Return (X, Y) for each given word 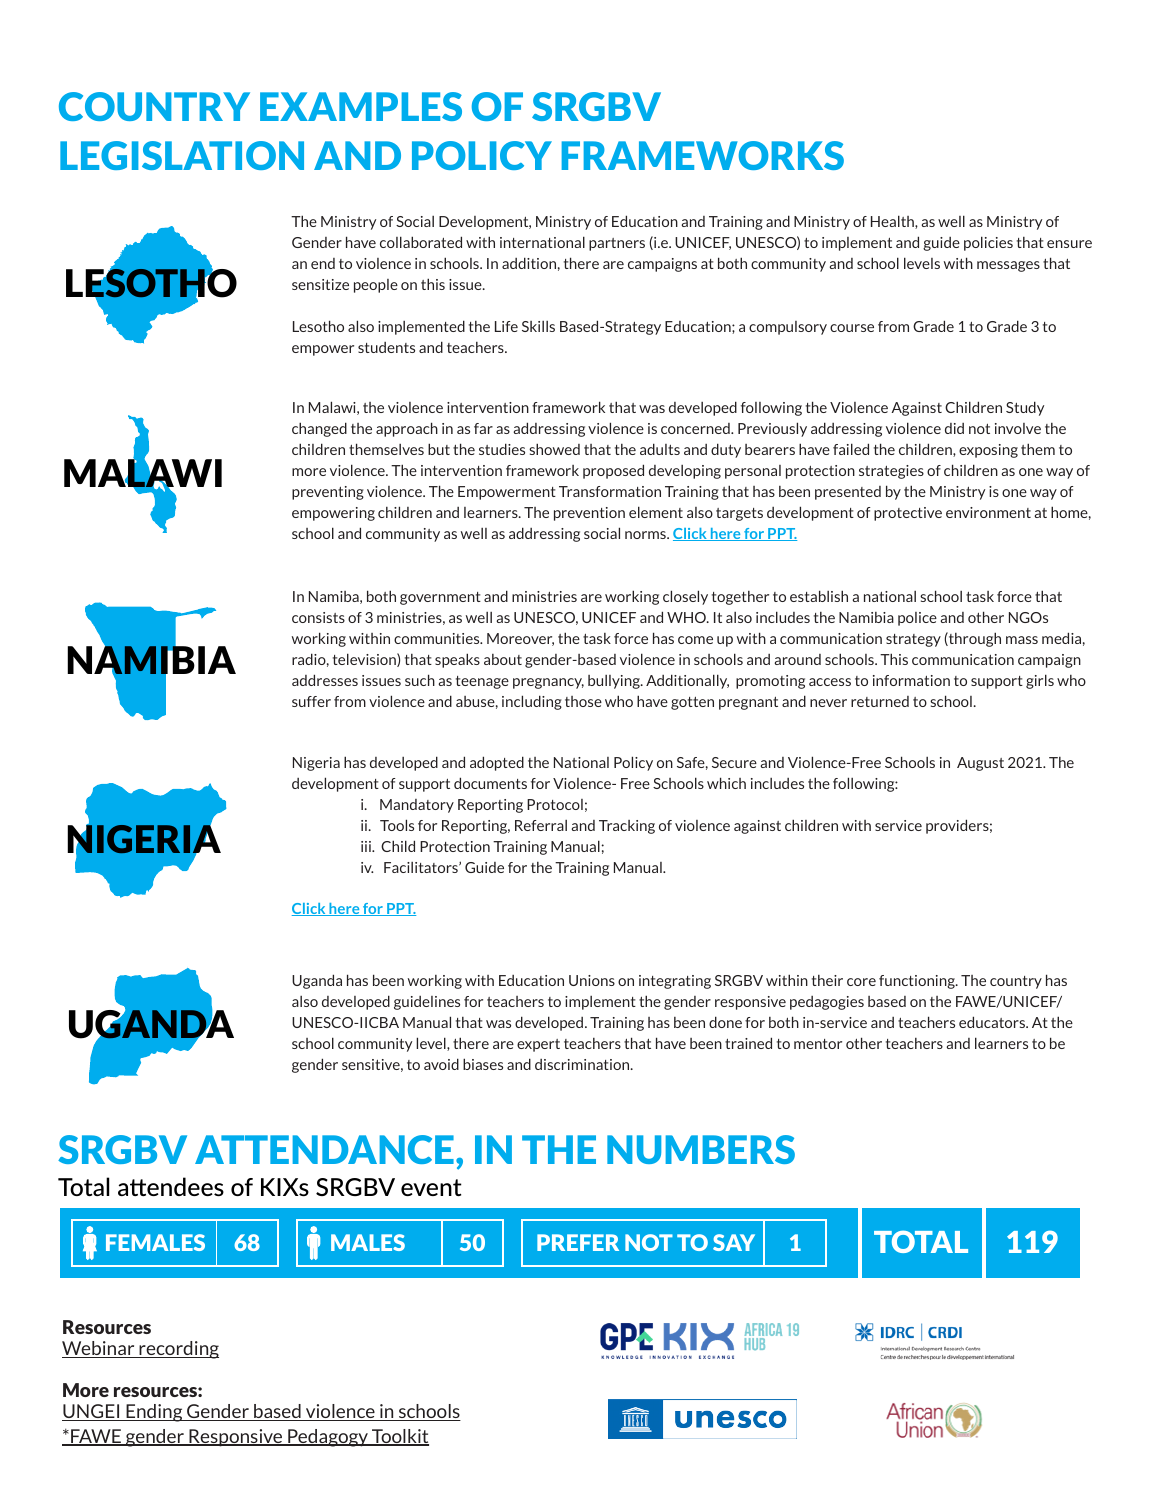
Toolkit (399, 1437)
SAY (734, 1242)
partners (617, 244)
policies (988, 243)
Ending (154, 1413)
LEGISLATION (182, 155)
